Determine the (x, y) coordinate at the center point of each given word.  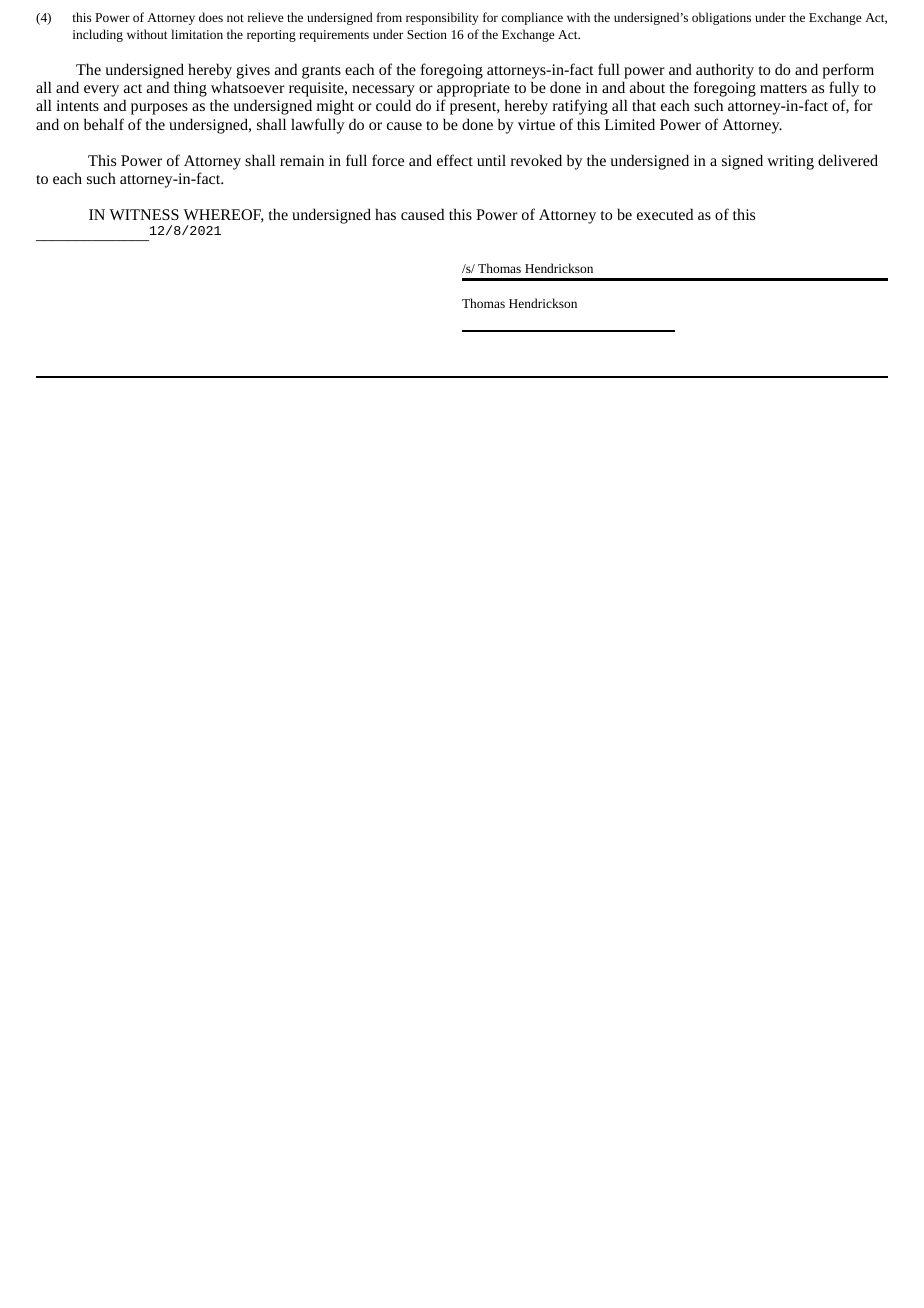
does (211, 17)
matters (783, 88)
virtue (536, 124)
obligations (721, 18)
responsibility (442, 18)
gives (253, 71)
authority (725, 71)
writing (790, 162)
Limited (630, 124)
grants (321, 72)
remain (302, 160)
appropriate (473, 91)
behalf (104, 124)
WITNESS (144, 214)
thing (190, 89)
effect (455, 160)
